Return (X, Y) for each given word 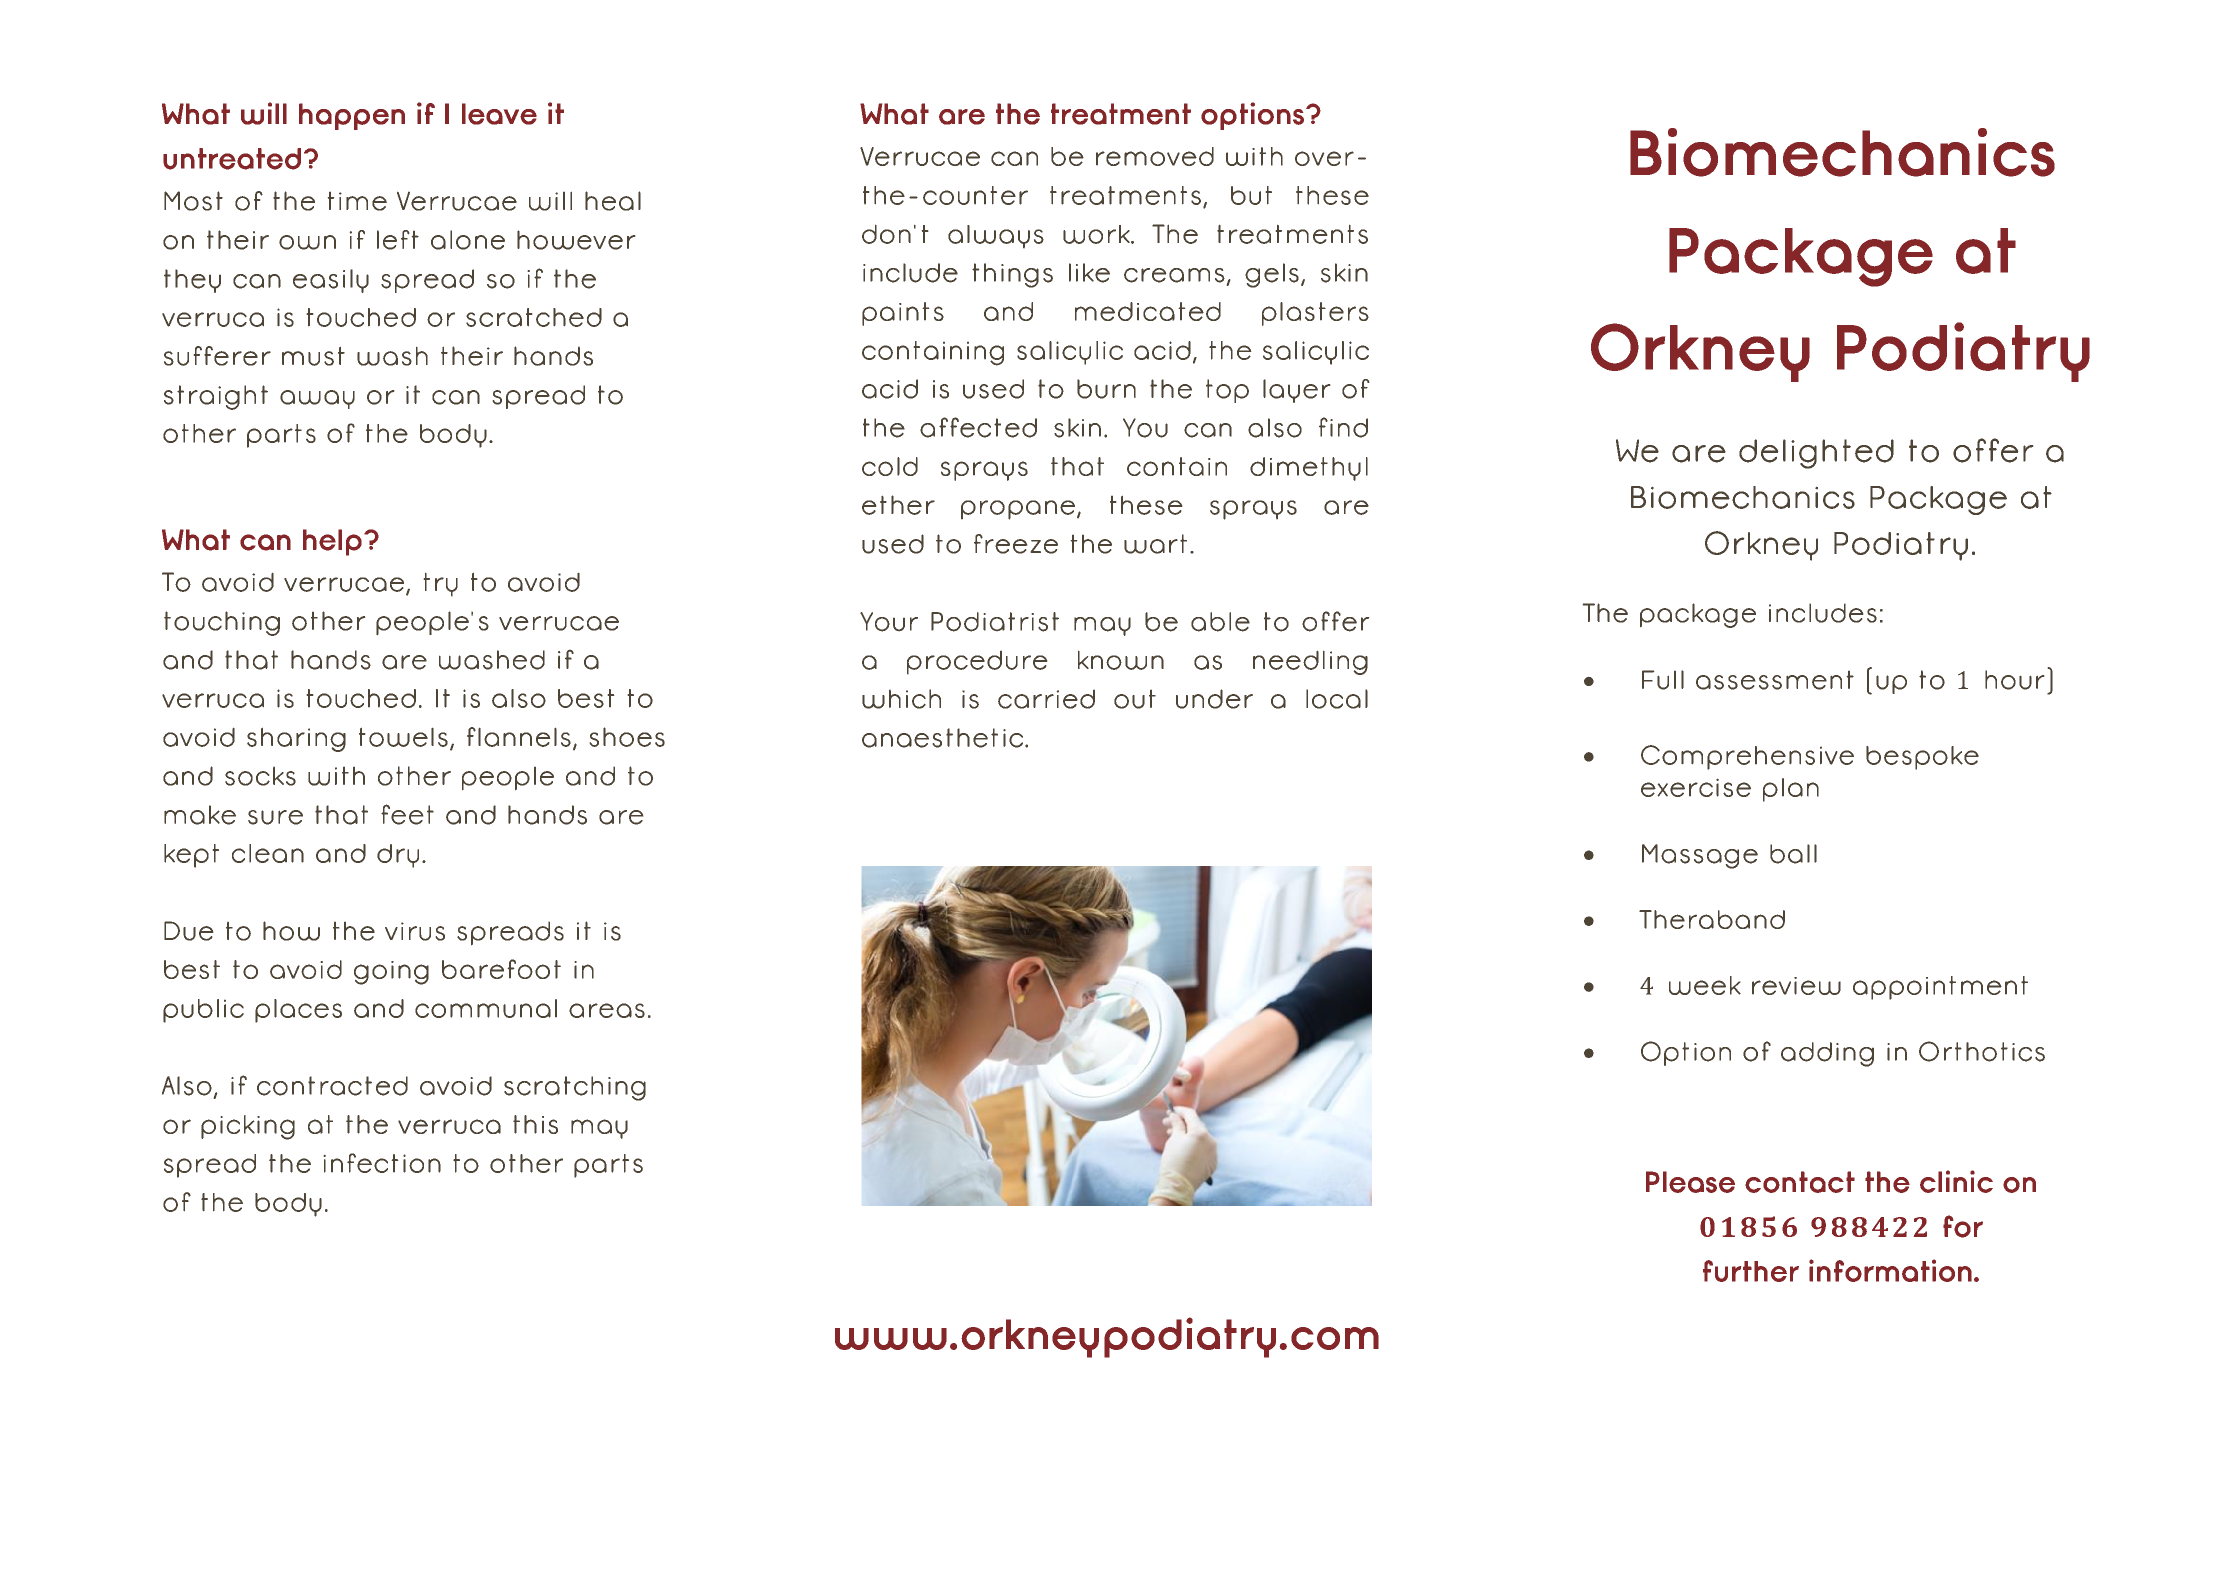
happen (352, 116)
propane (1019, 510)
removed (1155, 156)
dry (398, 856)
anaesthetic (942, 738)
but (1251, 195)
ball (1793, 854)
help (332, 542)
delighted (1816, 454)
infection (382, 1163)
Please (1690, 1182)
